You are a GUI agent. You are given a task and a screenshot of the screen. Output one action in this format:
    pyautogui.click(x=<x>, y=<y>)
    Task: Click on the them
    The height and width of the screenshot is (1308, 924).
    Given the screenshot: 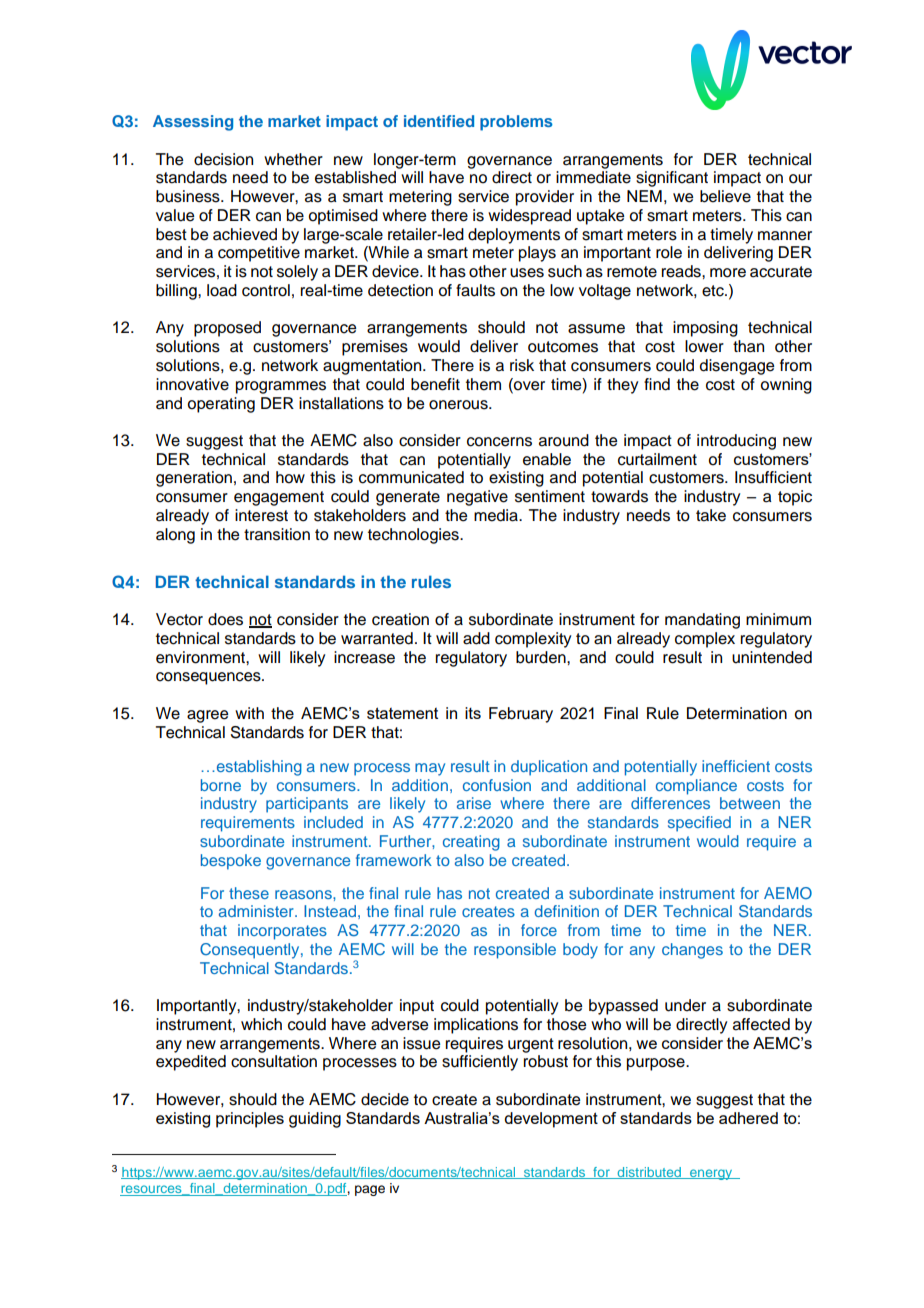 What is the action you would take?
    pyautogui.click(x=483, y=384)
